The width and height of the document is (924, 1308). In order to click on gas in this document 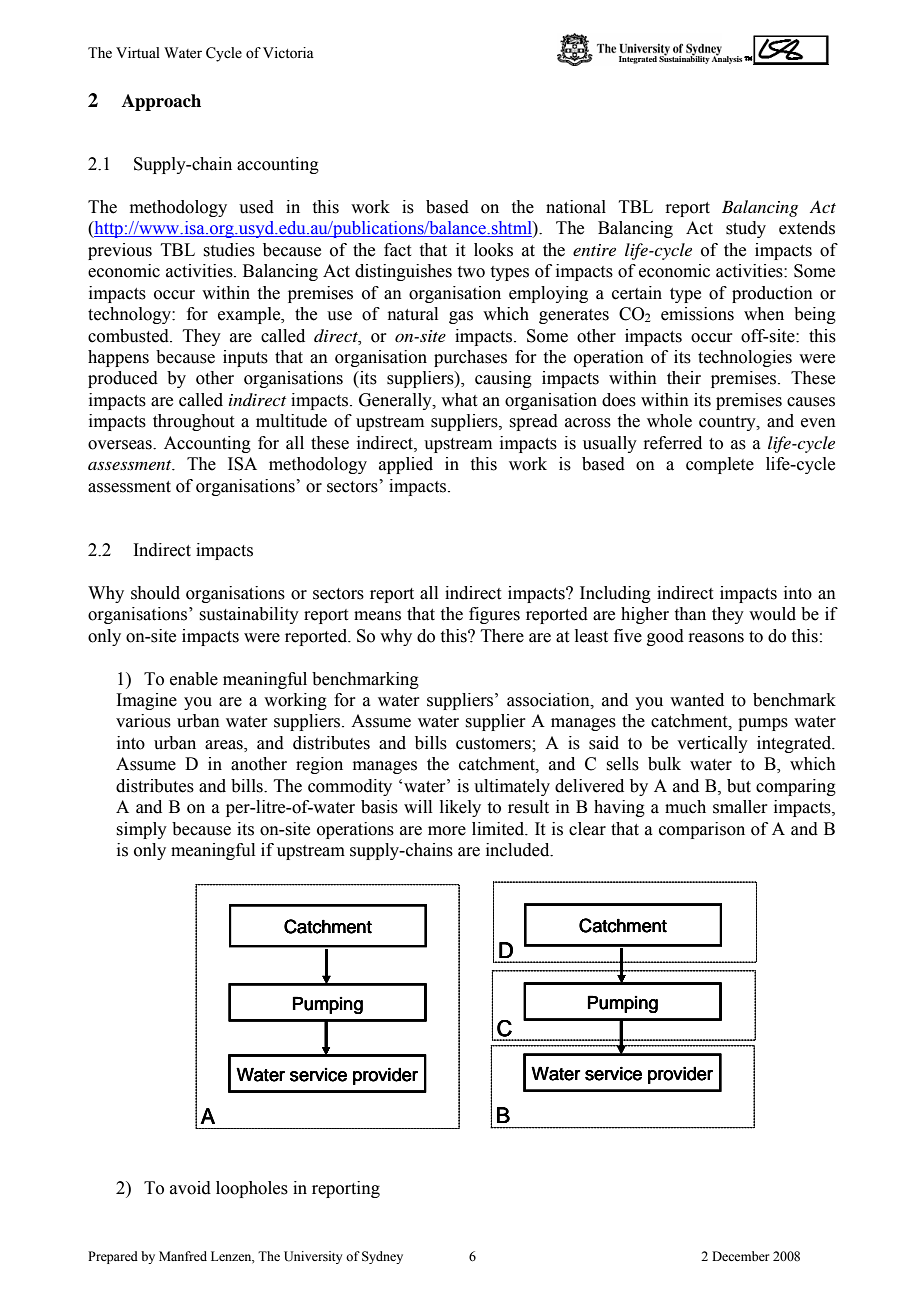, I will do `click(461, 317)`.
